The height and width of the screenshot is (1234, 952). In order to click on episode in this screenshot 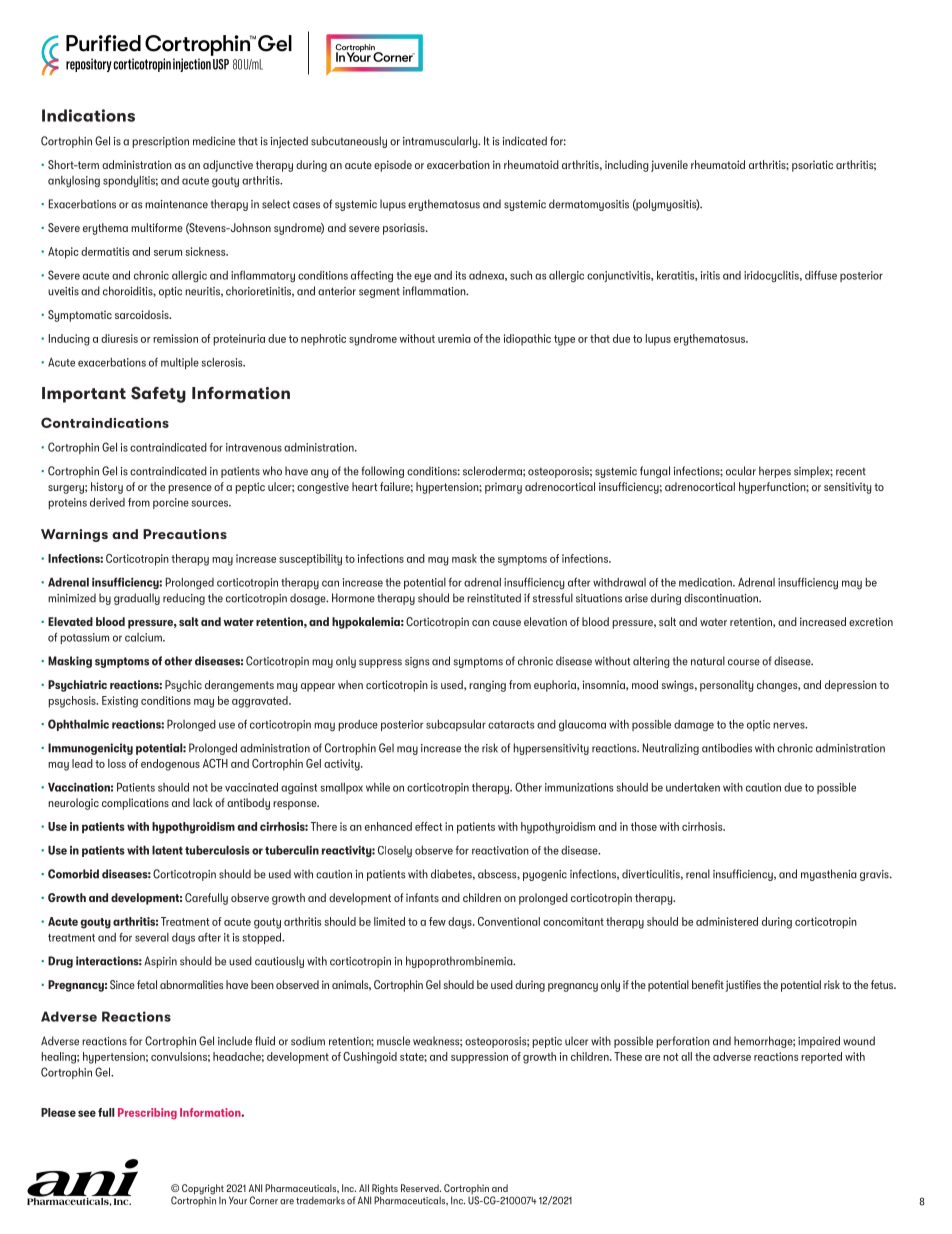, I will do `click(393, 166)`.
